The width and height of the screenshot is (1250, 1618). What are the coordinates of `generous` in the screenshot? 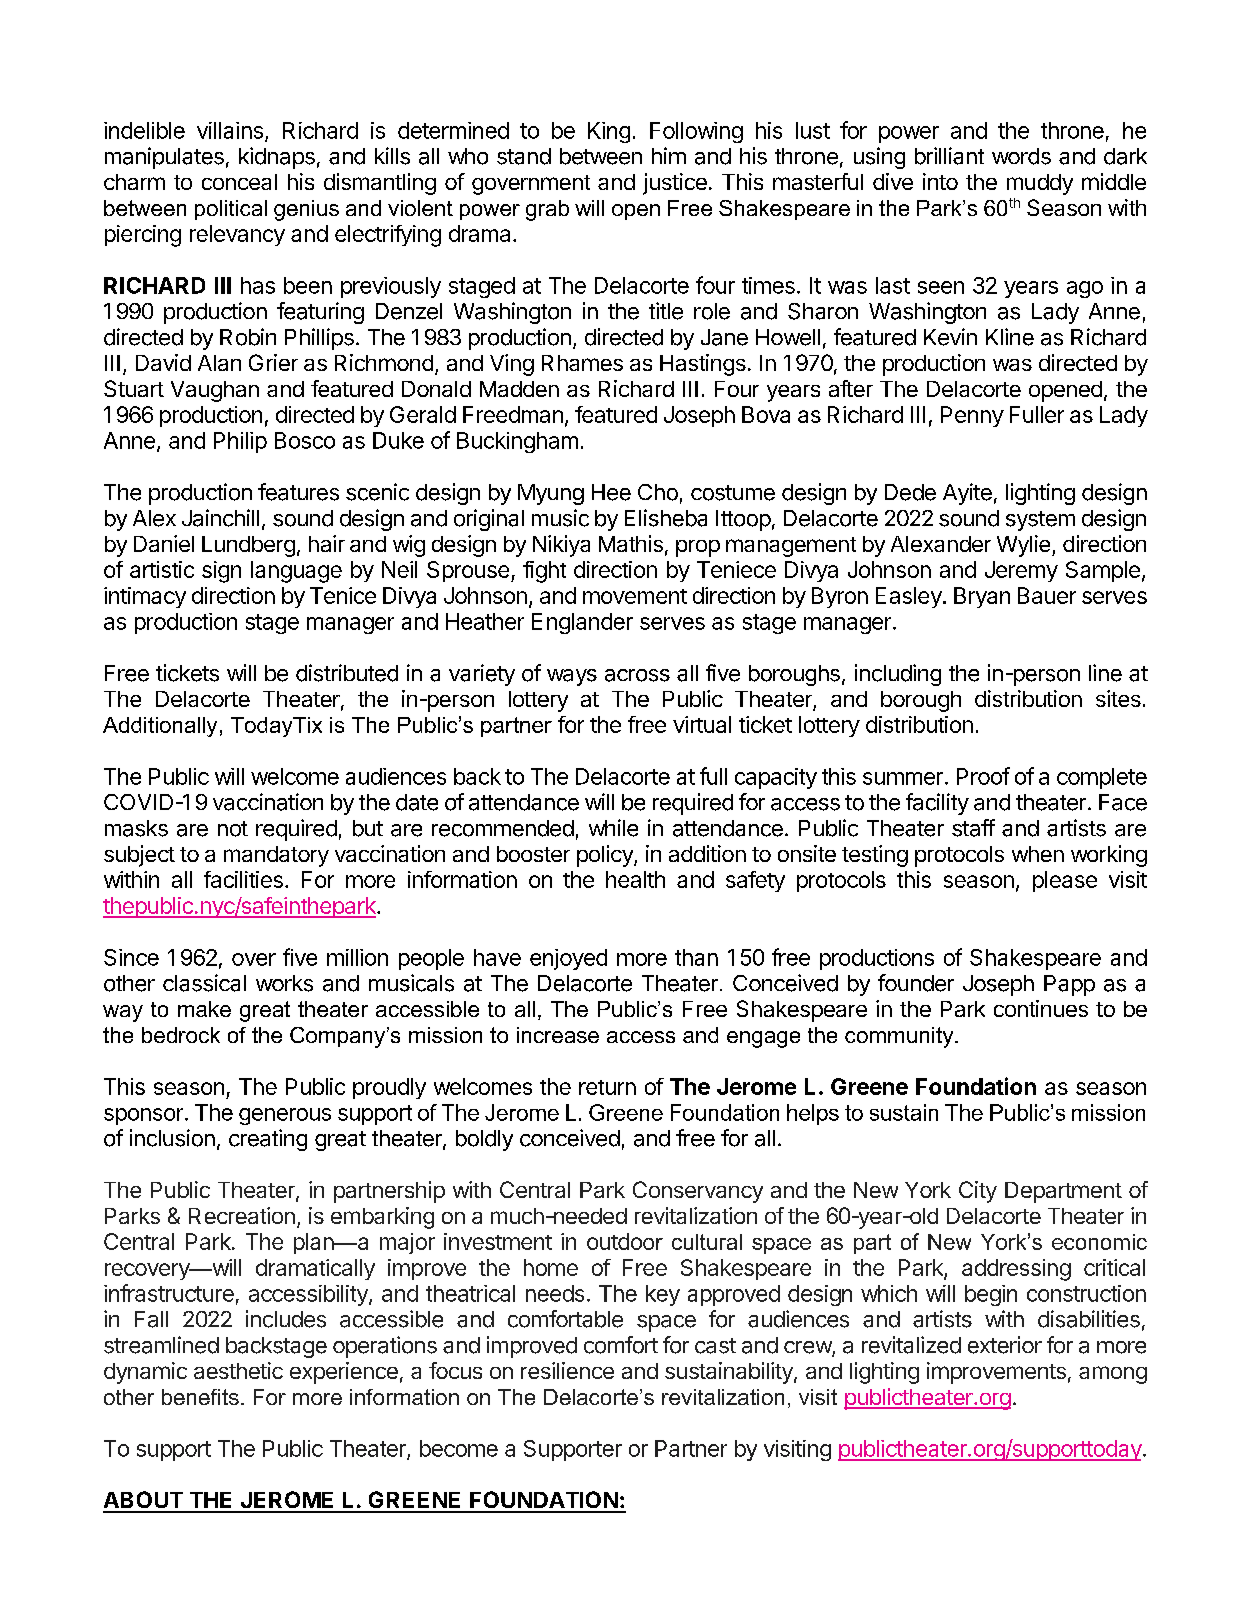 It's located at (285, 1116).
